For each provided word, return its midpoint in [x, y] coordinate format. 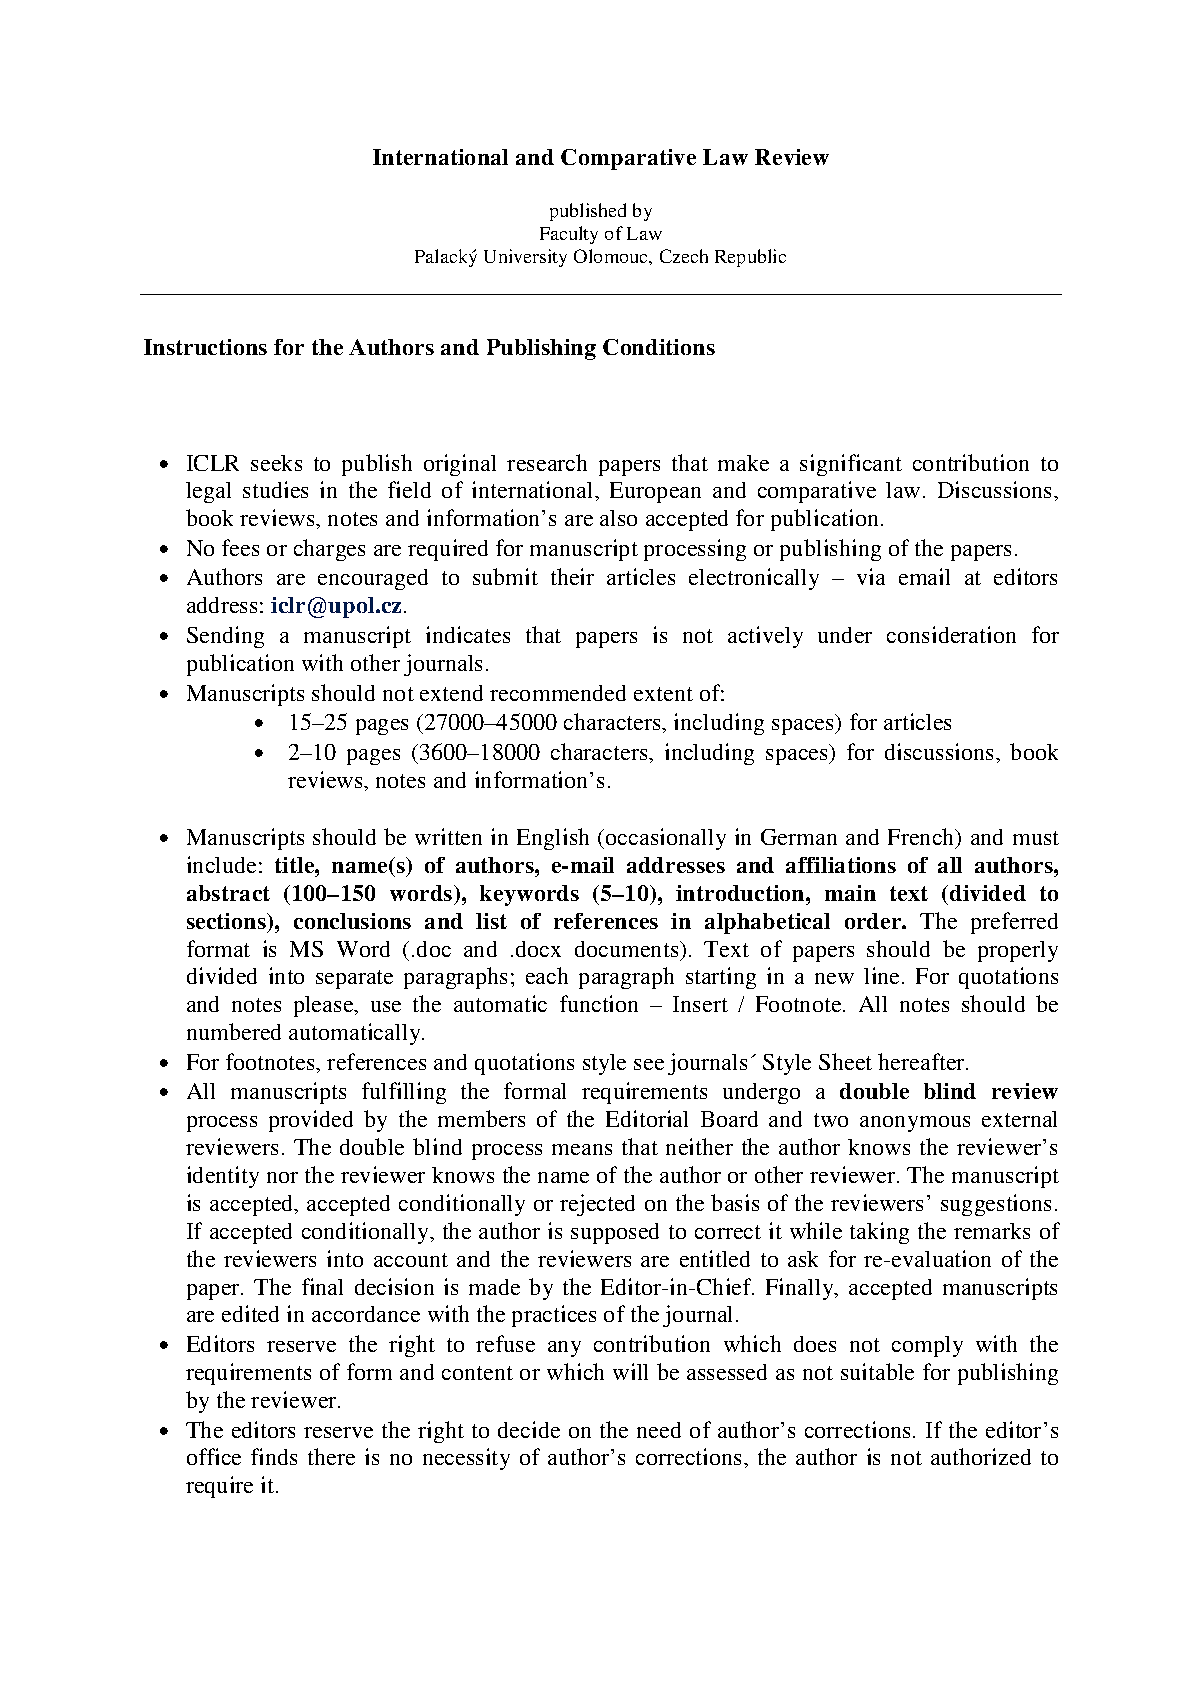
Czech [684, 256]
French [922, 838]
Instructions [205, 347]
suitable [877, 1371]
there [331, 1456]
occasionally [666, 839]
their [572, 576]
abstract [228, 893]
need [659, 1430]
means [582, 1149]
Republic [750, 258]
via [871, 576]
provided [311, 1121]
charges [329, 550]
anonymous [915, 1124]
